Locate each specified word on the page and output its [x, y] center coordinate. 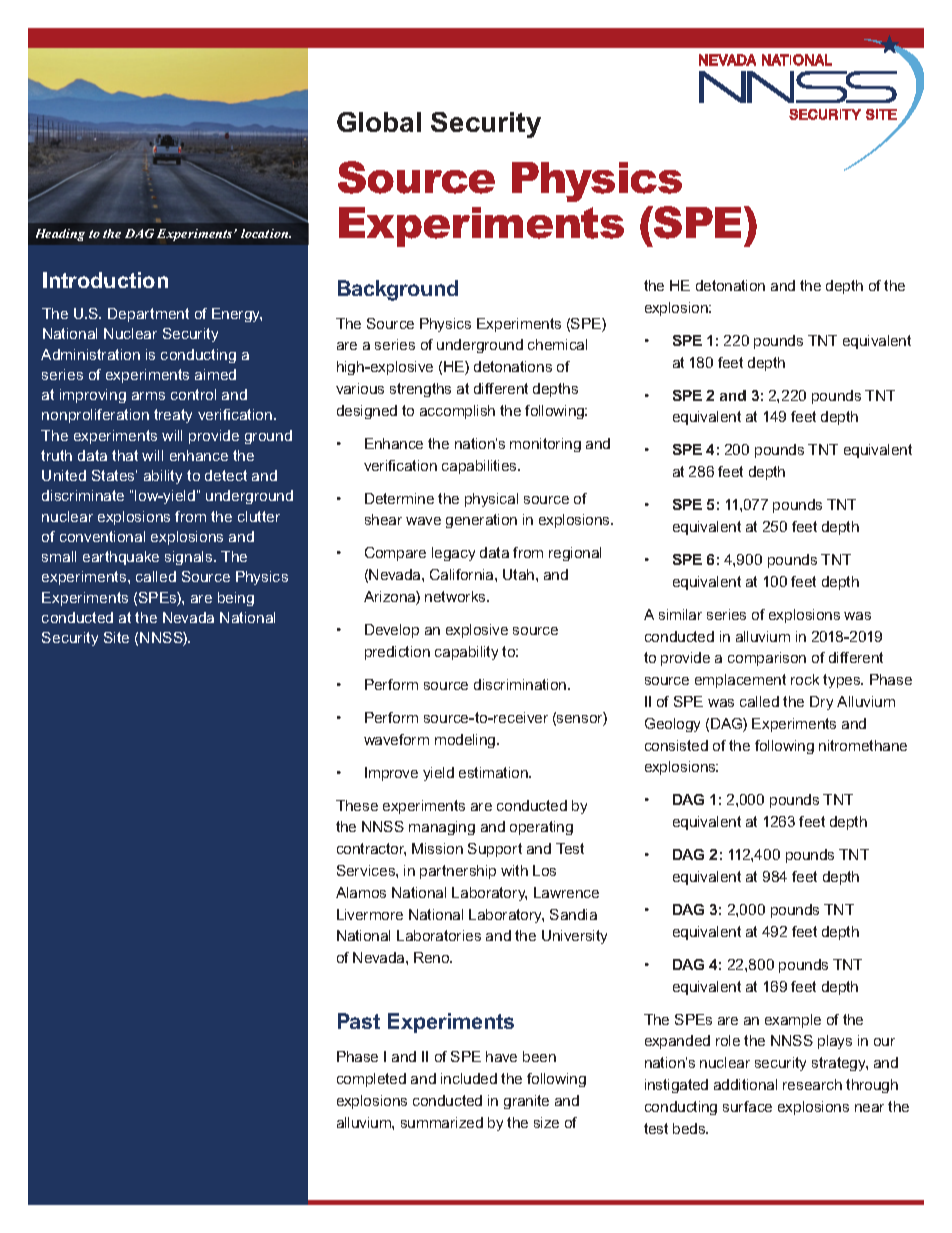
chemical [557, 344]
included [469, 1078]
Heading [60, 235]
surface [747, 1106]
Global [379, 122]
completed [371, 1080]
